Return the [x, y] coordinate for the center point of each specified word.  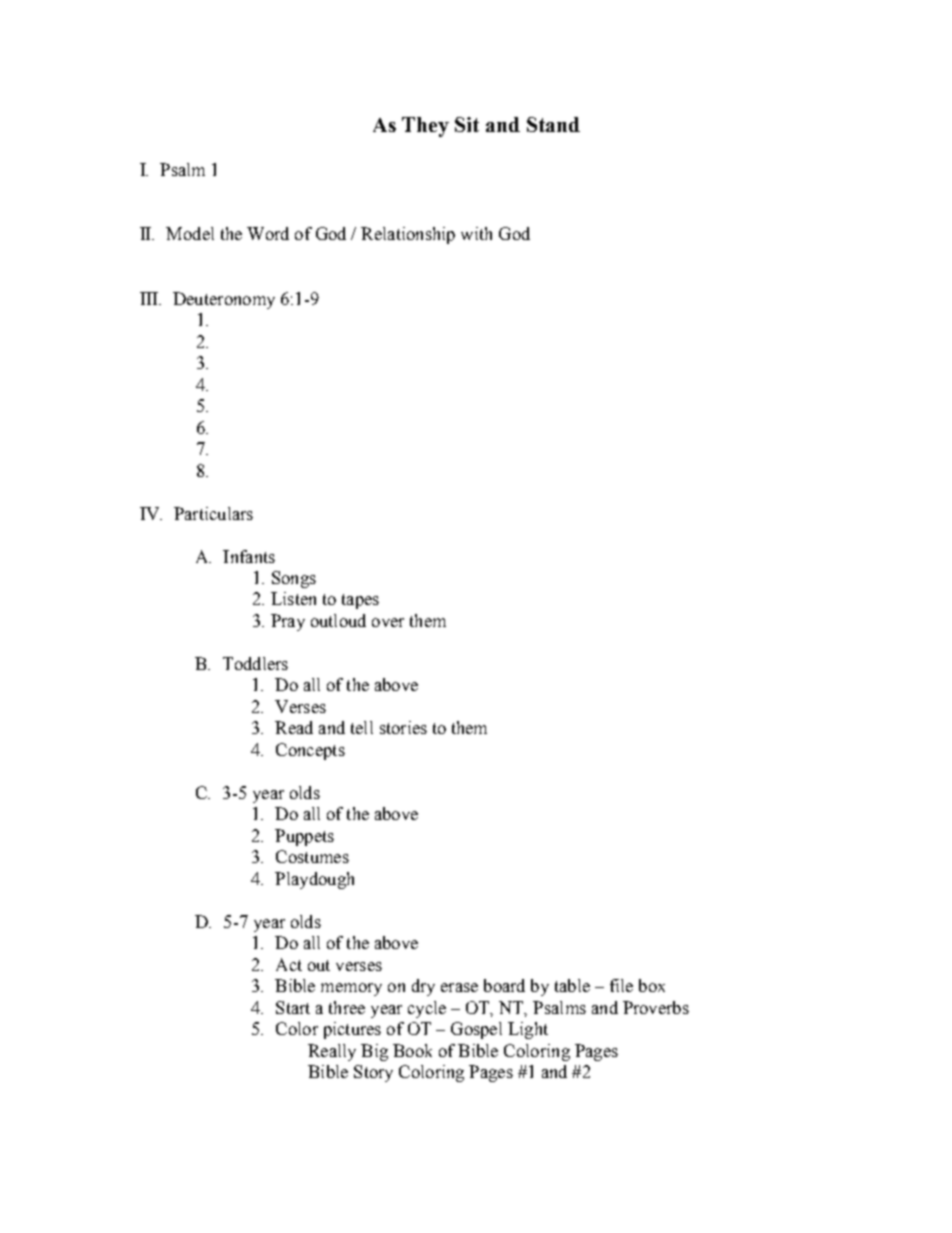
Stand [553, 124]
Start [293, 1007]
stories [403, 727]
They [425, 127]
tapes [360, 601]
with [476, 233]
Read [294, 727]
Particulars [213, 513]
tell [362, 727]
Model [190, 233]
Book [412, 1050]
